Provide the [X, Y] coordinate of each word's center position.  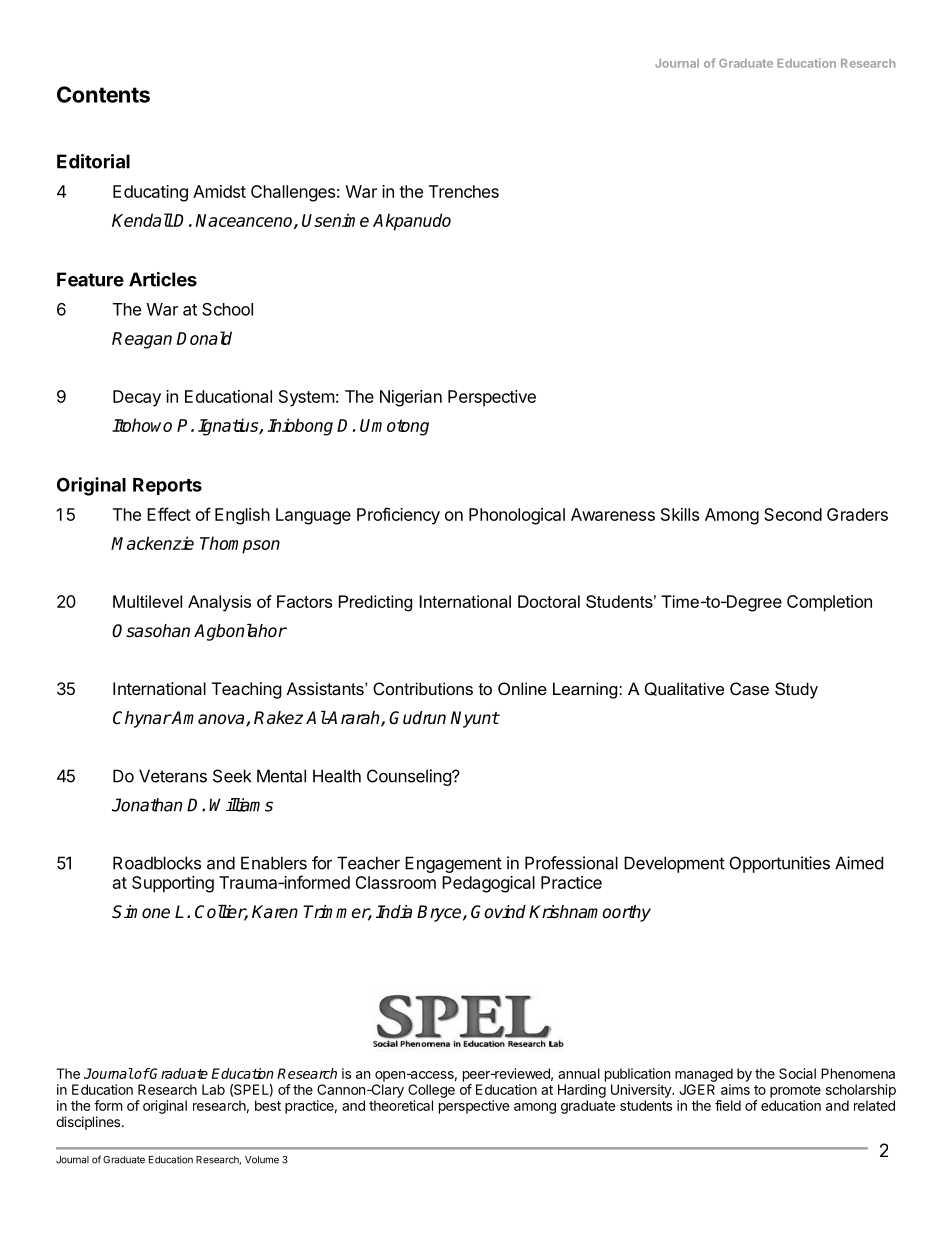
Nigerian [411, 398]
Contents [103, 94]
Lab [213, 1089]
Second [793, 514]
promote [795, 1091]
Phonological [517, 516]
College [431, 1091]
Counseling [410, 777]
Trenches [464, 191]
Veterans [173, 776]
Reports [167, 486]
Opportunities [780, 864]
